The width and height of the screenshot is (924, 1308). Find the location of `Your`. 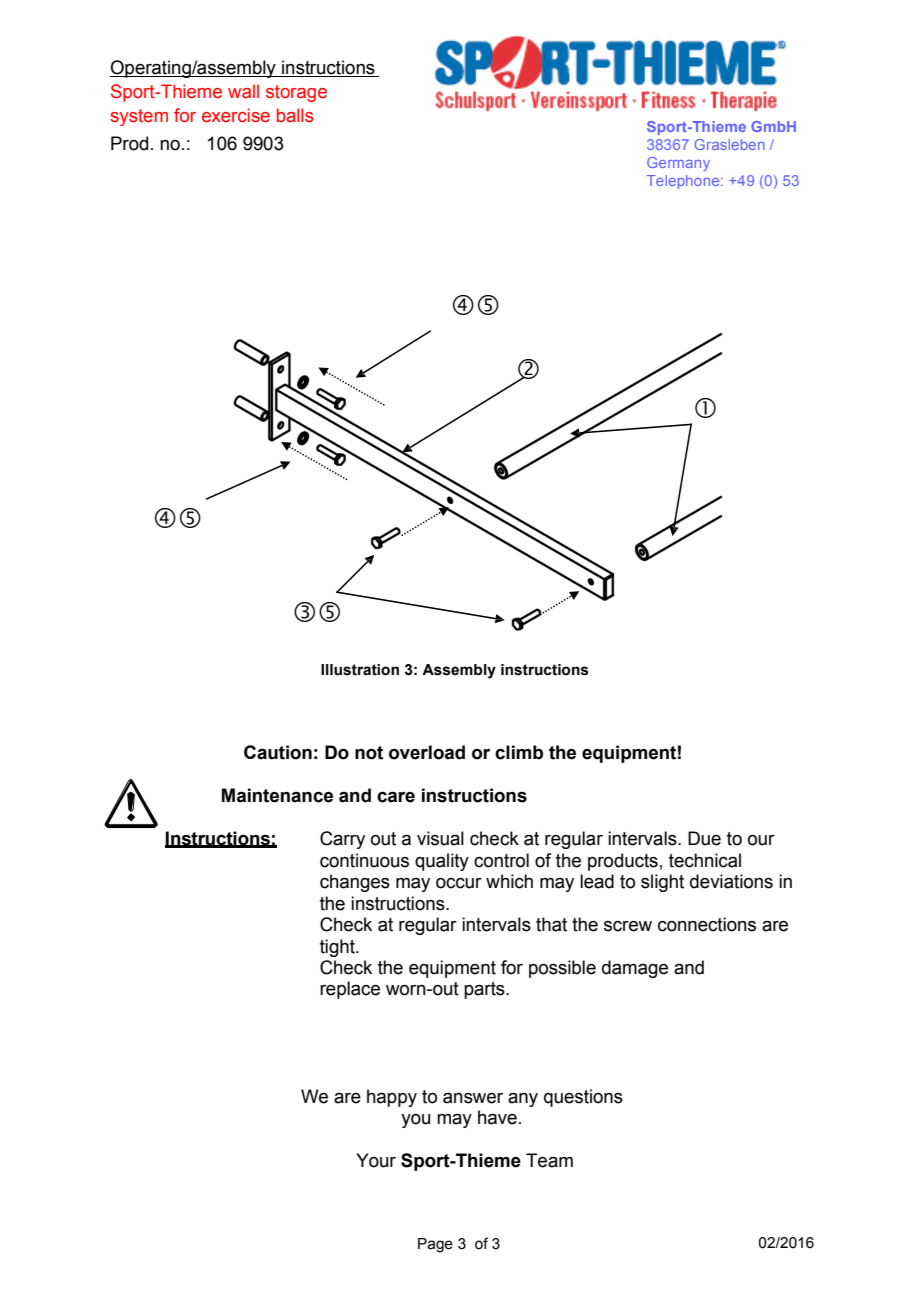

Your is located at coordinates (376, 1160).
